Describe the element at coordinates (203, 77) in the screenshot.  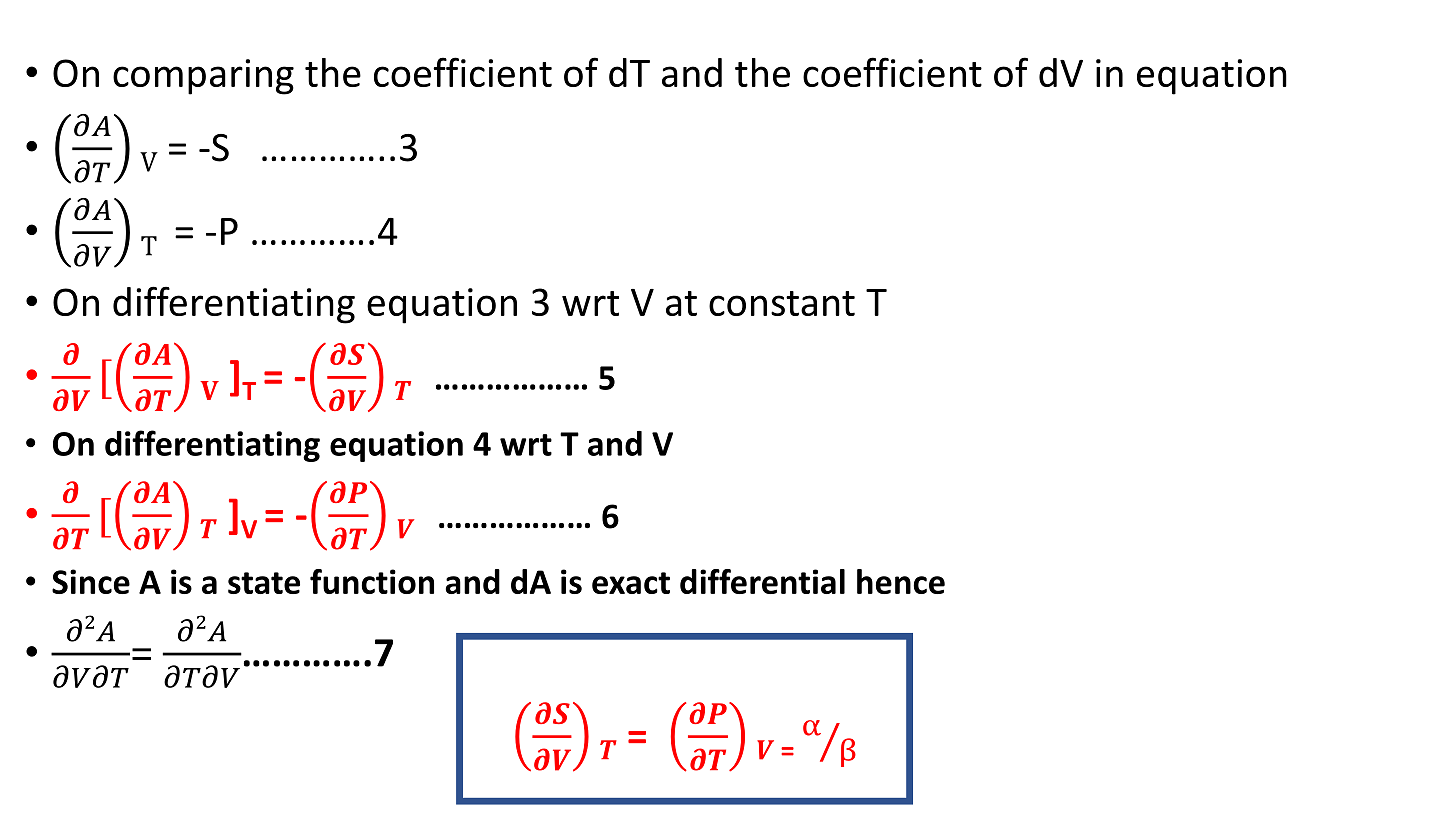
I see `comparing` at that location.
